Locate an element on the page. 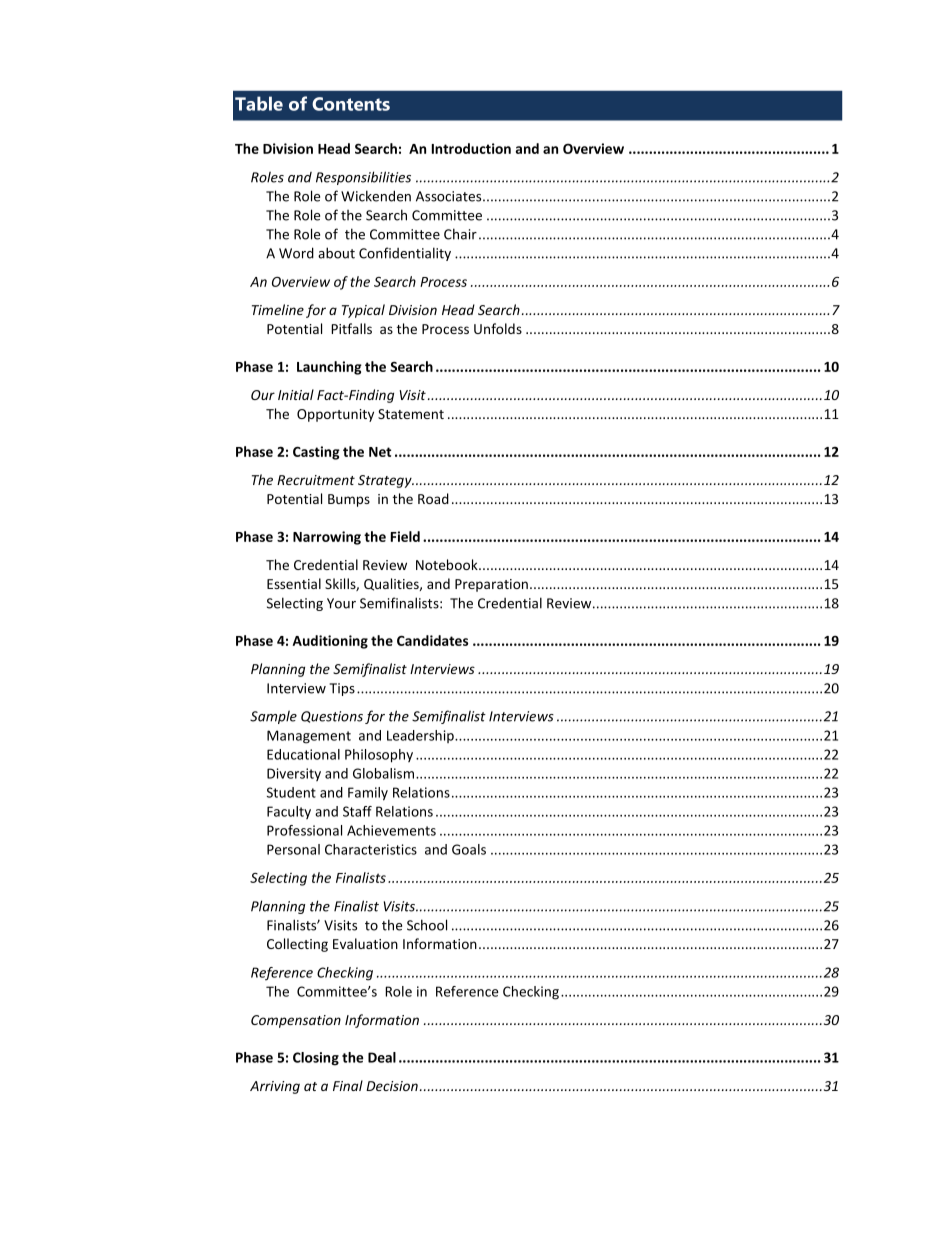 The height and width of the image is (1233, 952). Introduction is located at coordinates (471, 148).
